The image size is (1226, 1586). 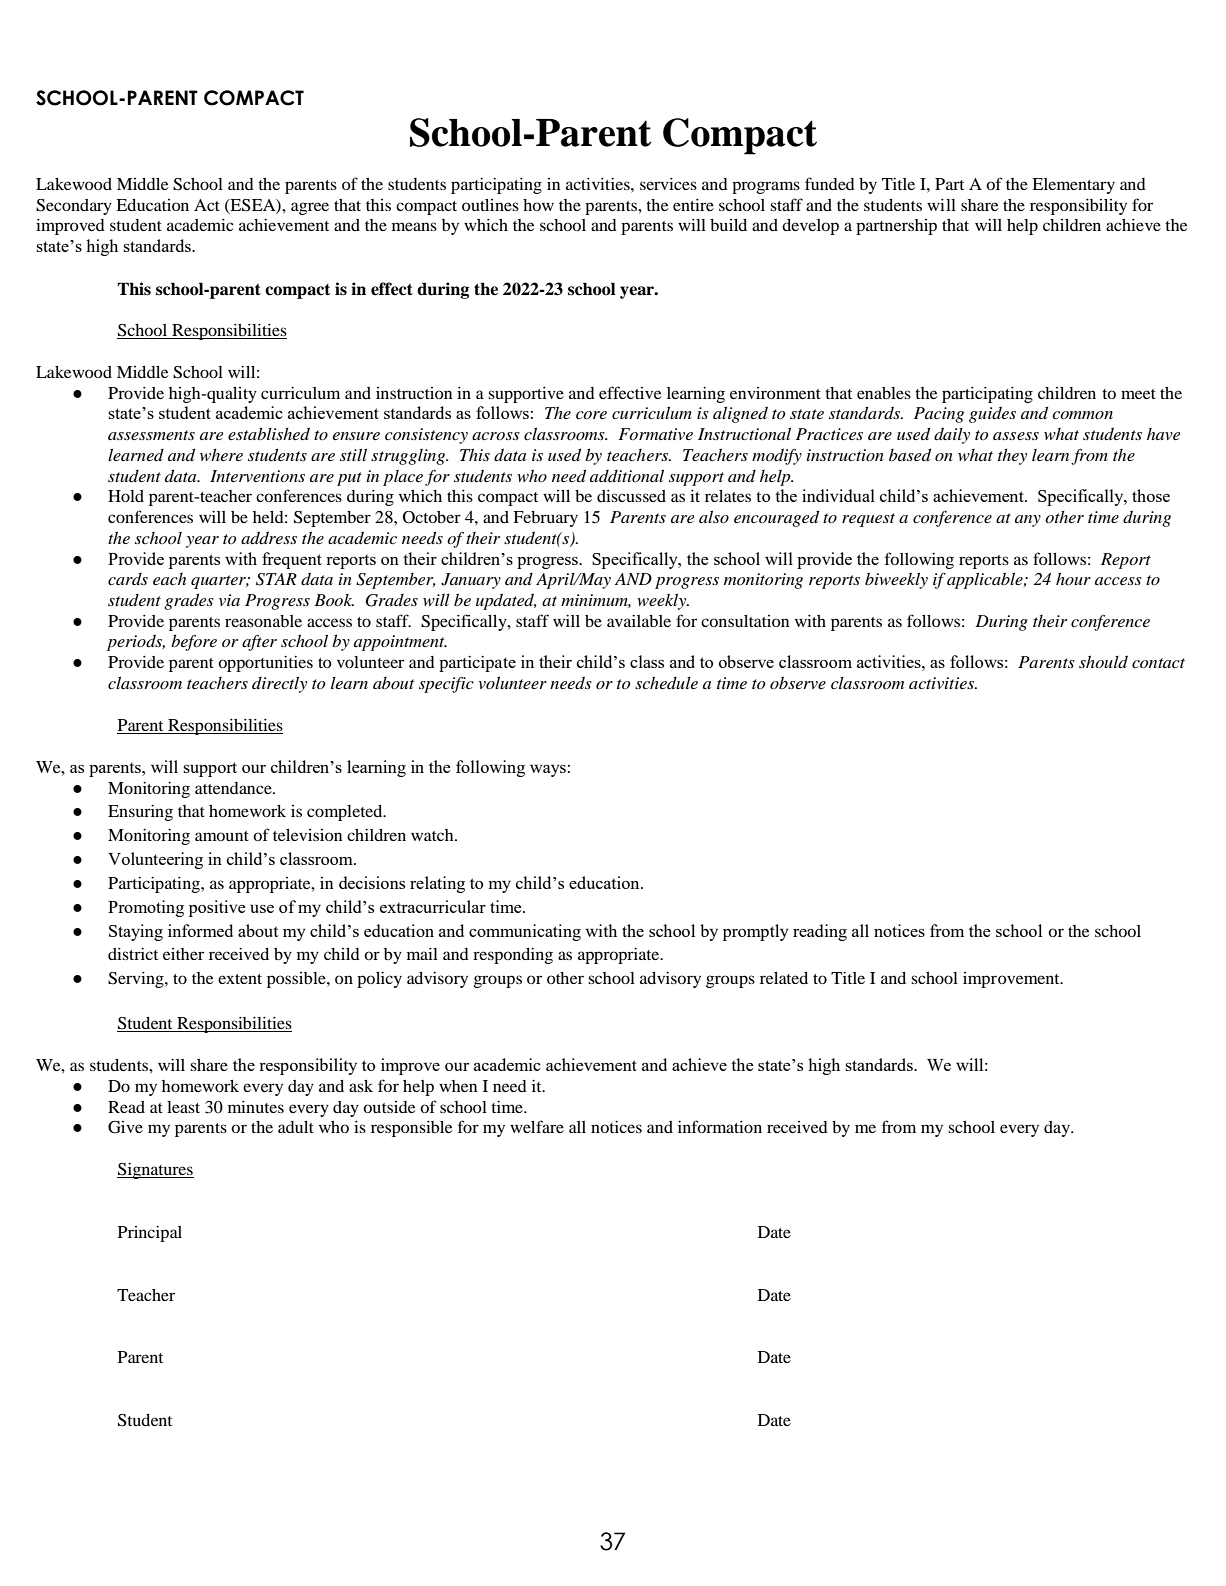 What do you see at coordinates (537, 1126) in the image?
I see `welfare` at bounding box center [537, 1126].
